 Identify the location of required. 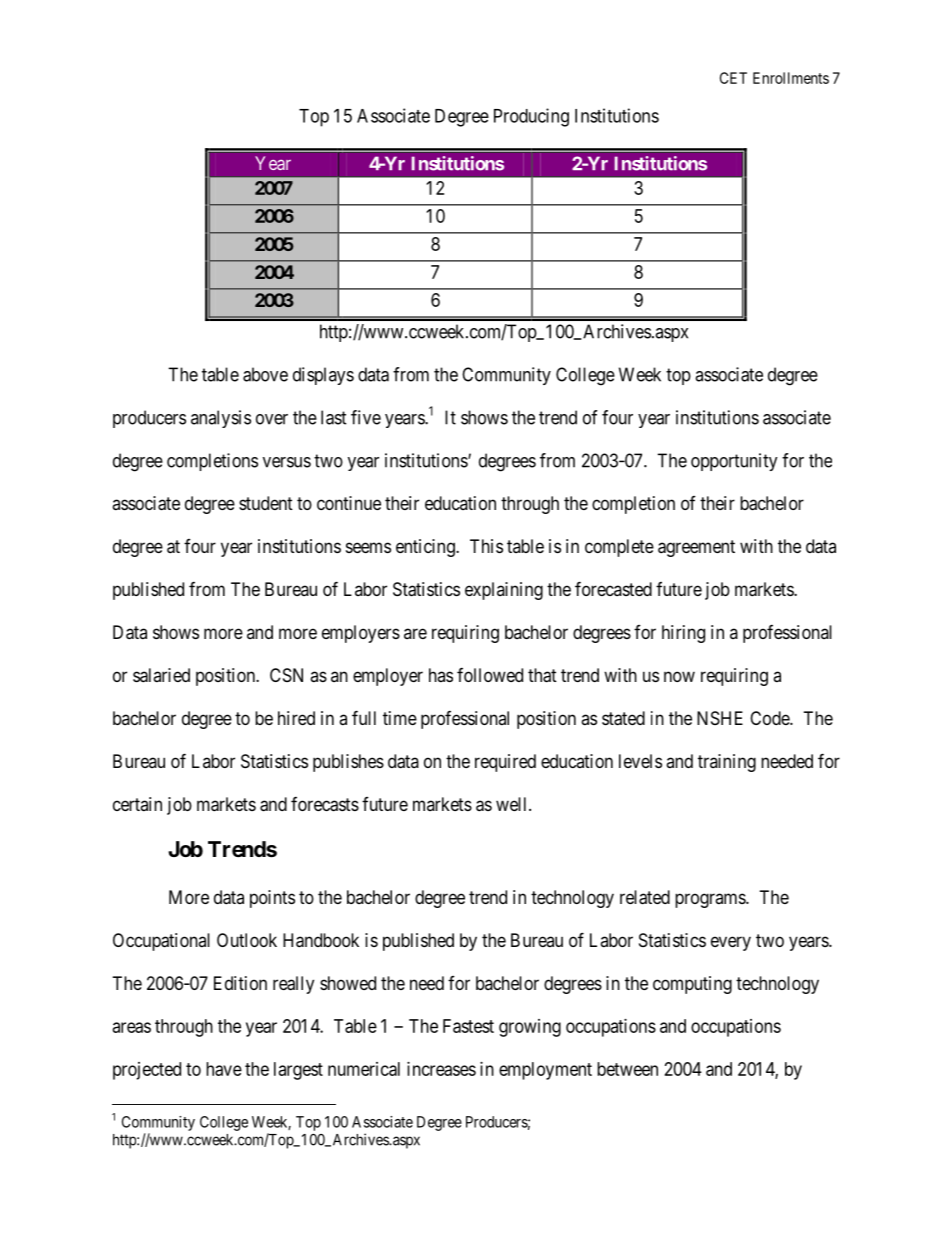
(505, 763).
